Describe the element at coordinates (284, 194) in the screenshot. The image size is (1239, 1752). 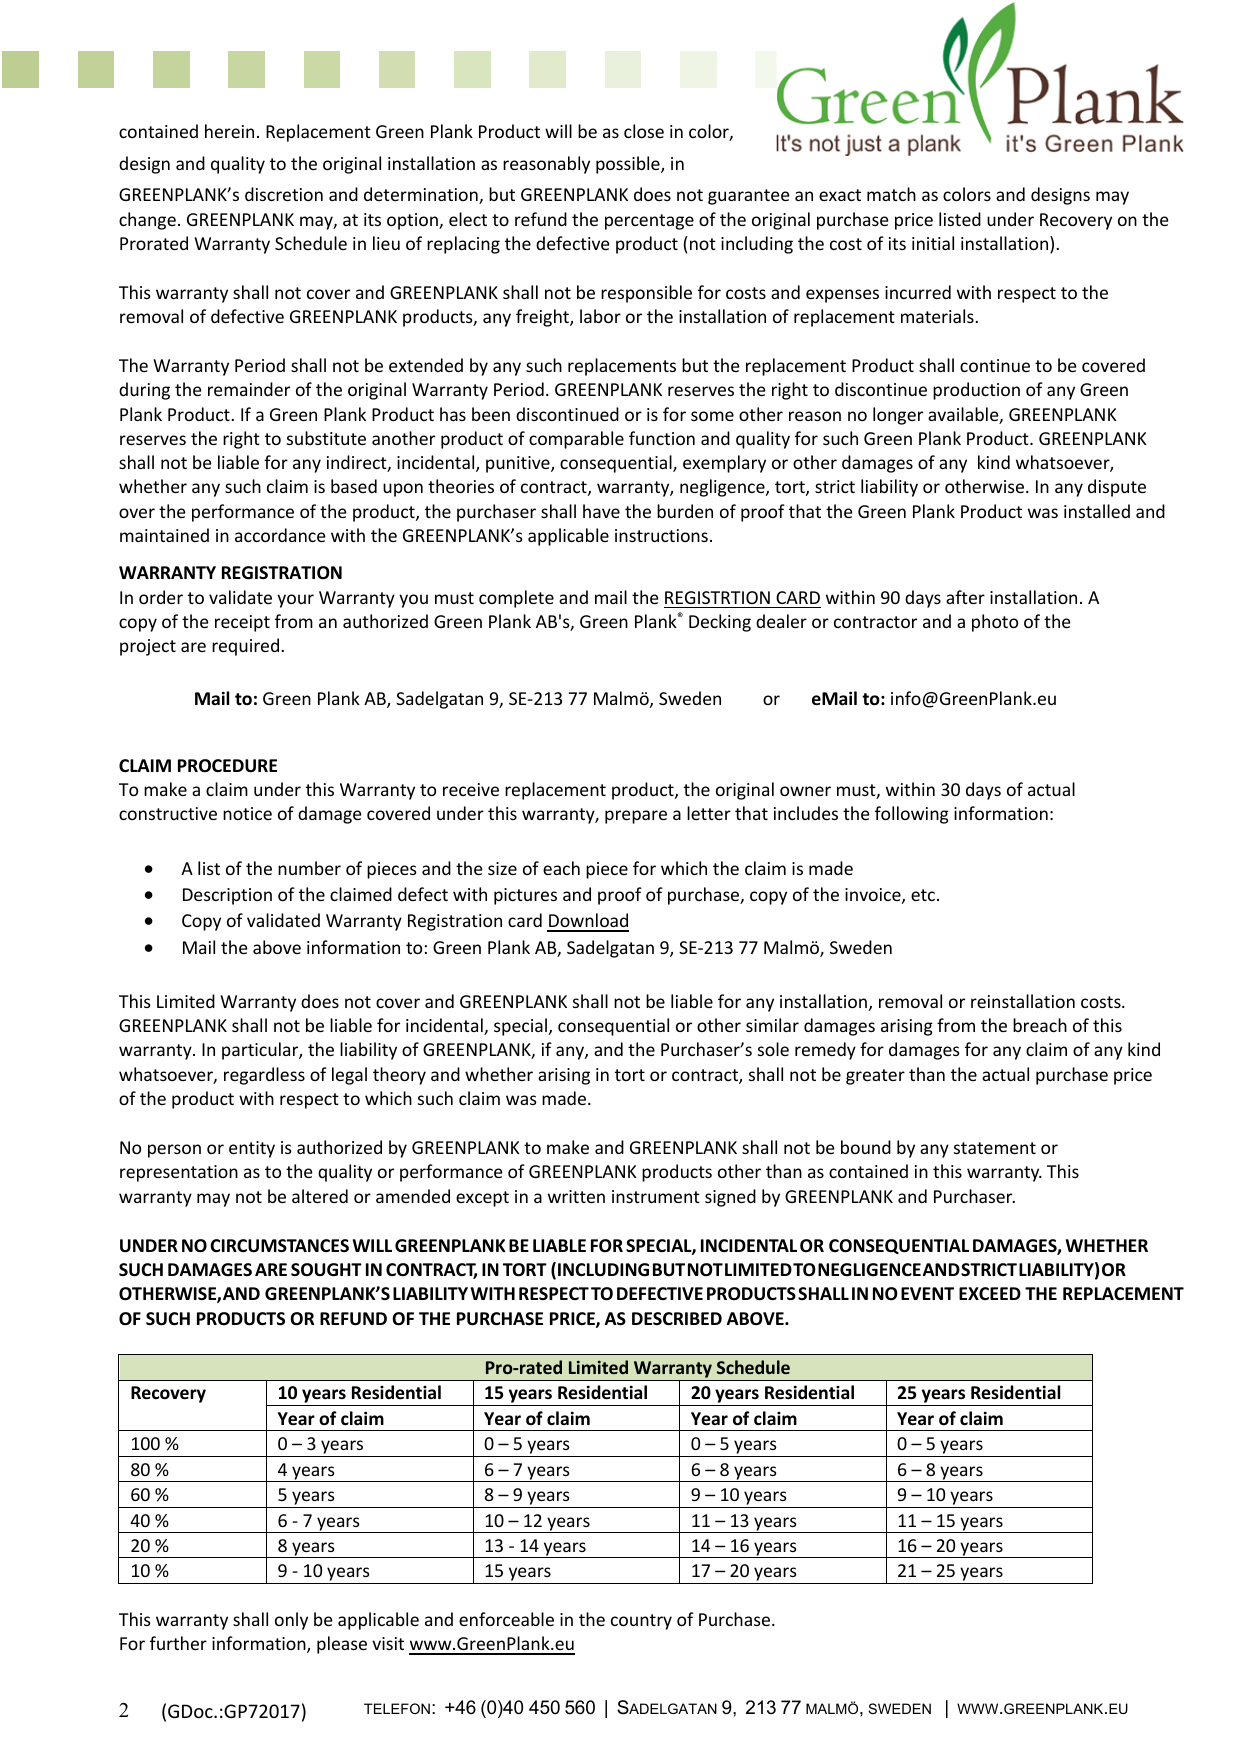
I see `discretion` at that location.
